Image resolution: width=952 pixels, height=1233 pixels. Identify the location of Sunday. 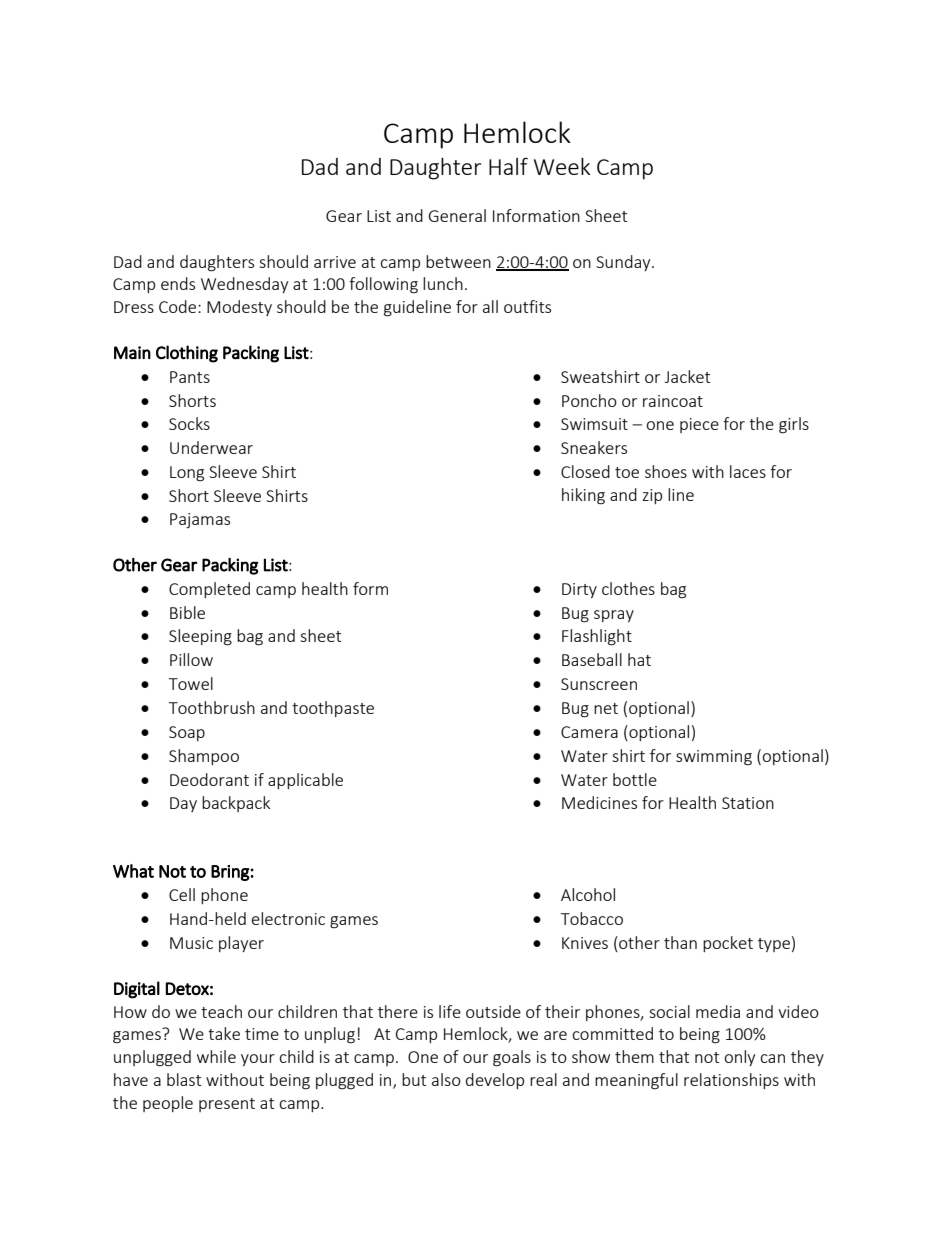
(624, 263).
